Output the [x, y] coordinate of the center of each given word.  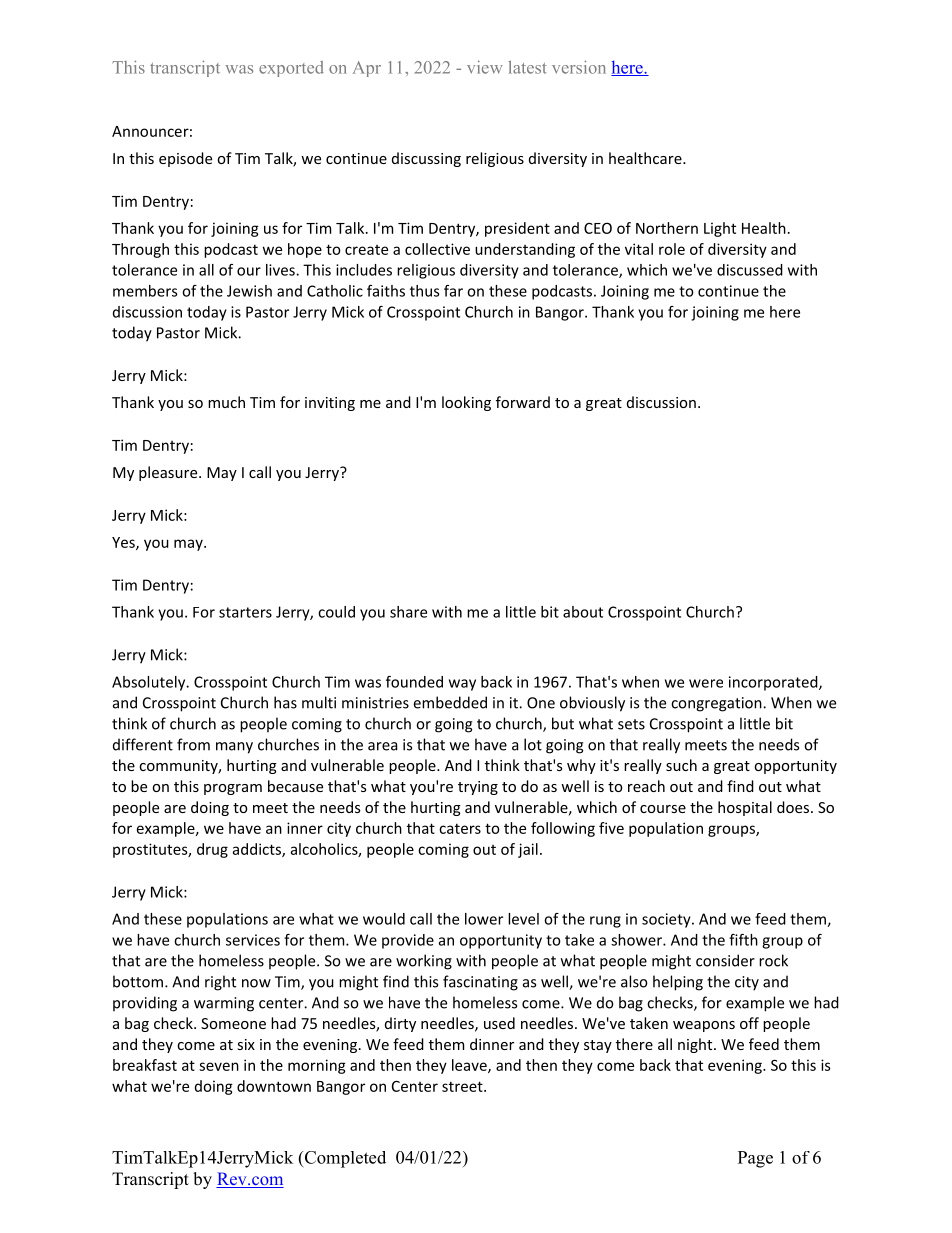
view [485, 67]
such [681, 765]
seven [219, 1066]
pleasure [169, 473]
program [233, 789]
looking [466, 403]
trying [478, 788]
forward [523, 402]
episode [185, 159]
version [579, 67]
